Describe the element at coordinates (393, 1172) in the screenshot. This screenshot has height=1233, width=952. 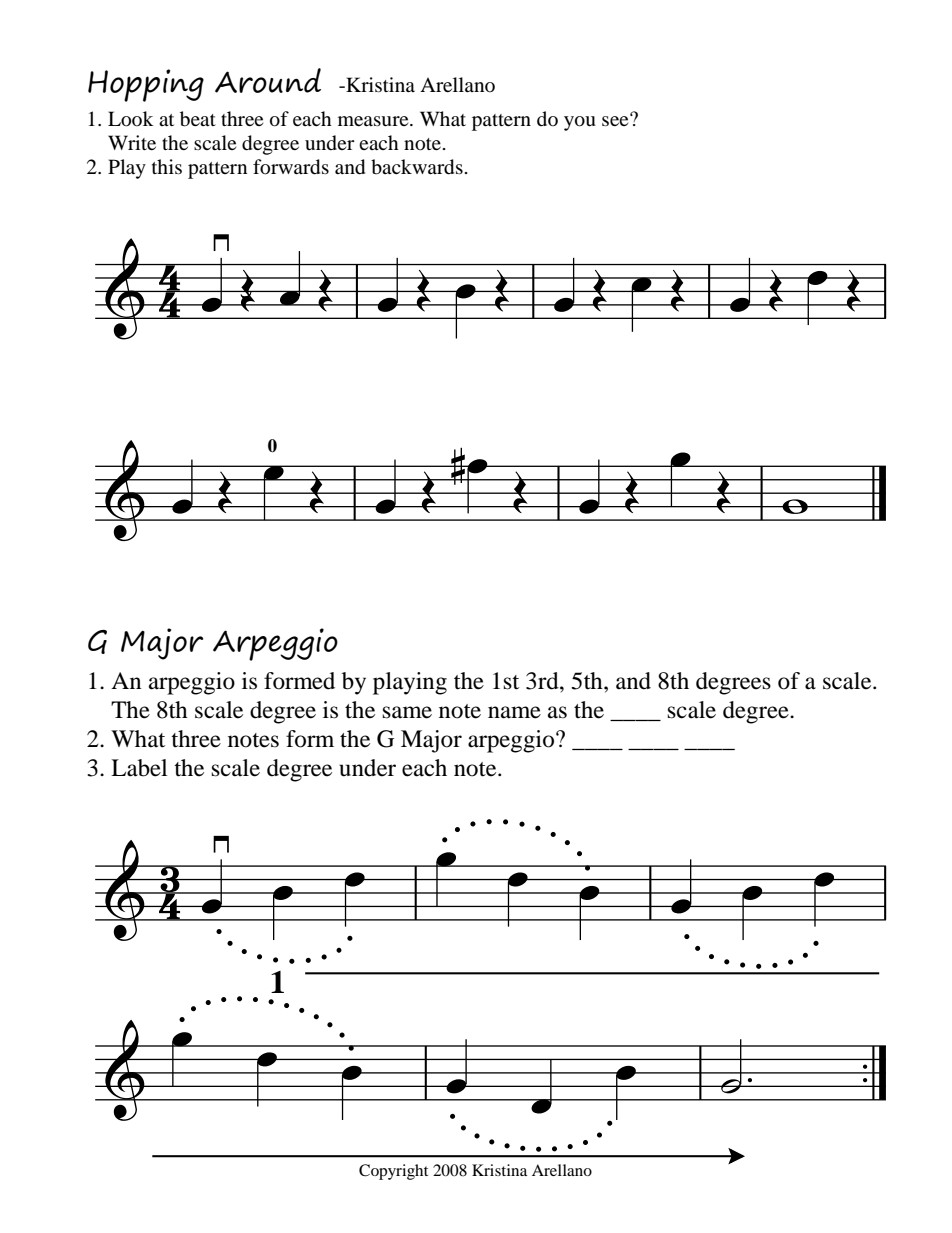
I see `Copyright` at that location.
